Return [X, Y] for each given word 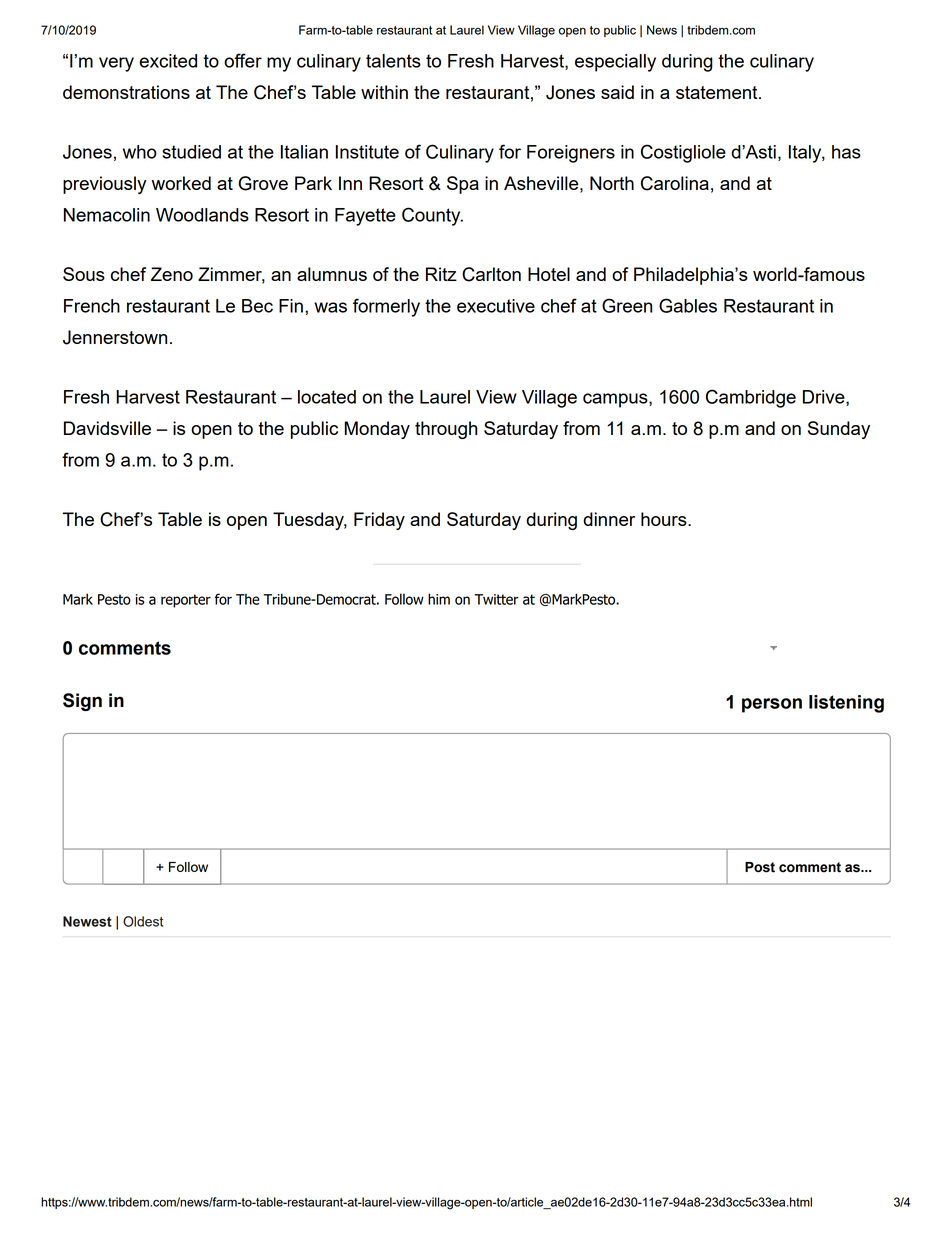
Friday [379, 521]
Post [760, 867]
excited [168, 61]
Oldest [143, 921]
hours [665, 519]
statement [718, 92]
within [384, 92]
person [772, 705]
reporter [186, 601]
